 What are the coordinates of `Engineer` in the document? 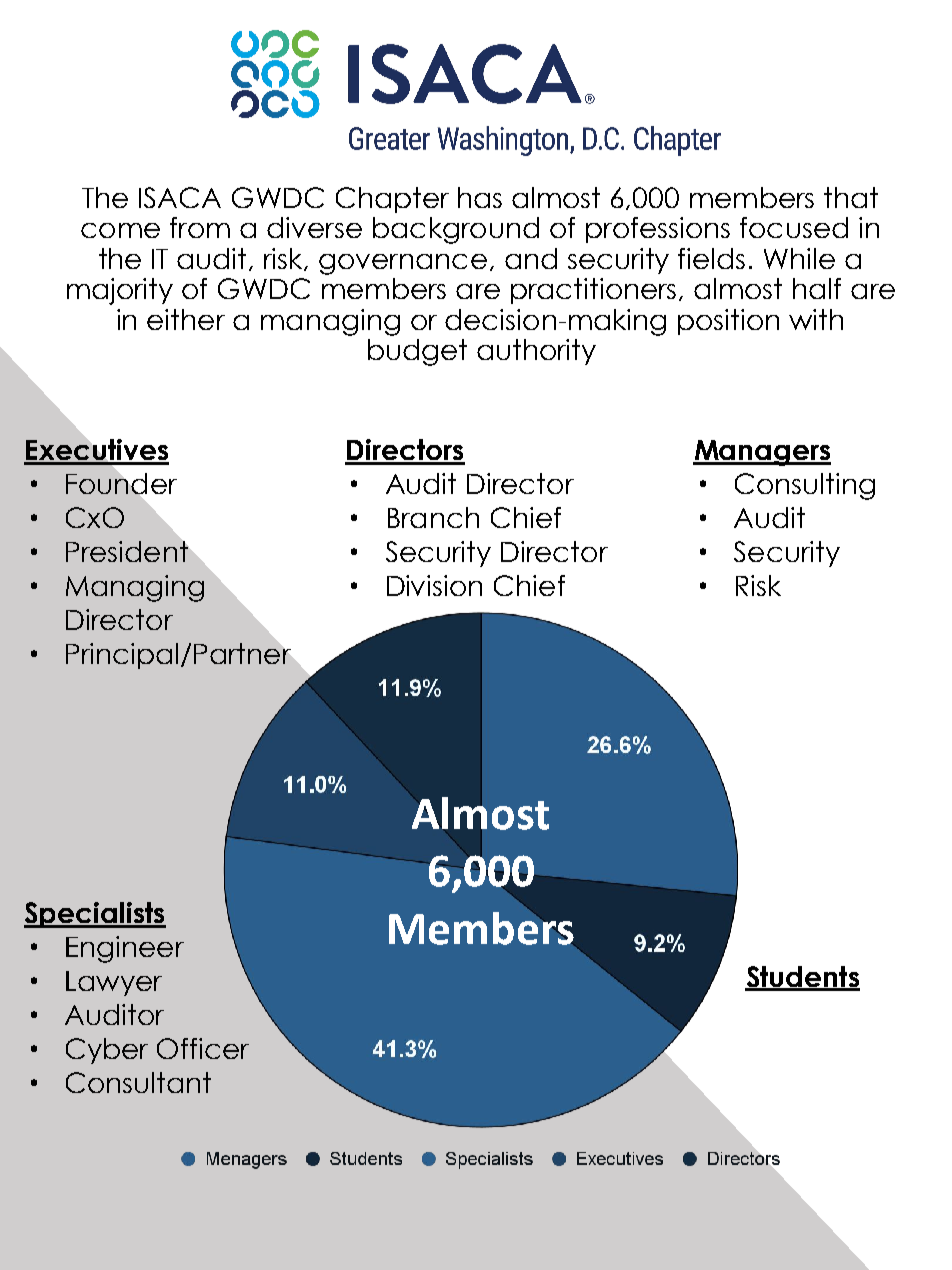 It's located at (125, 949).
